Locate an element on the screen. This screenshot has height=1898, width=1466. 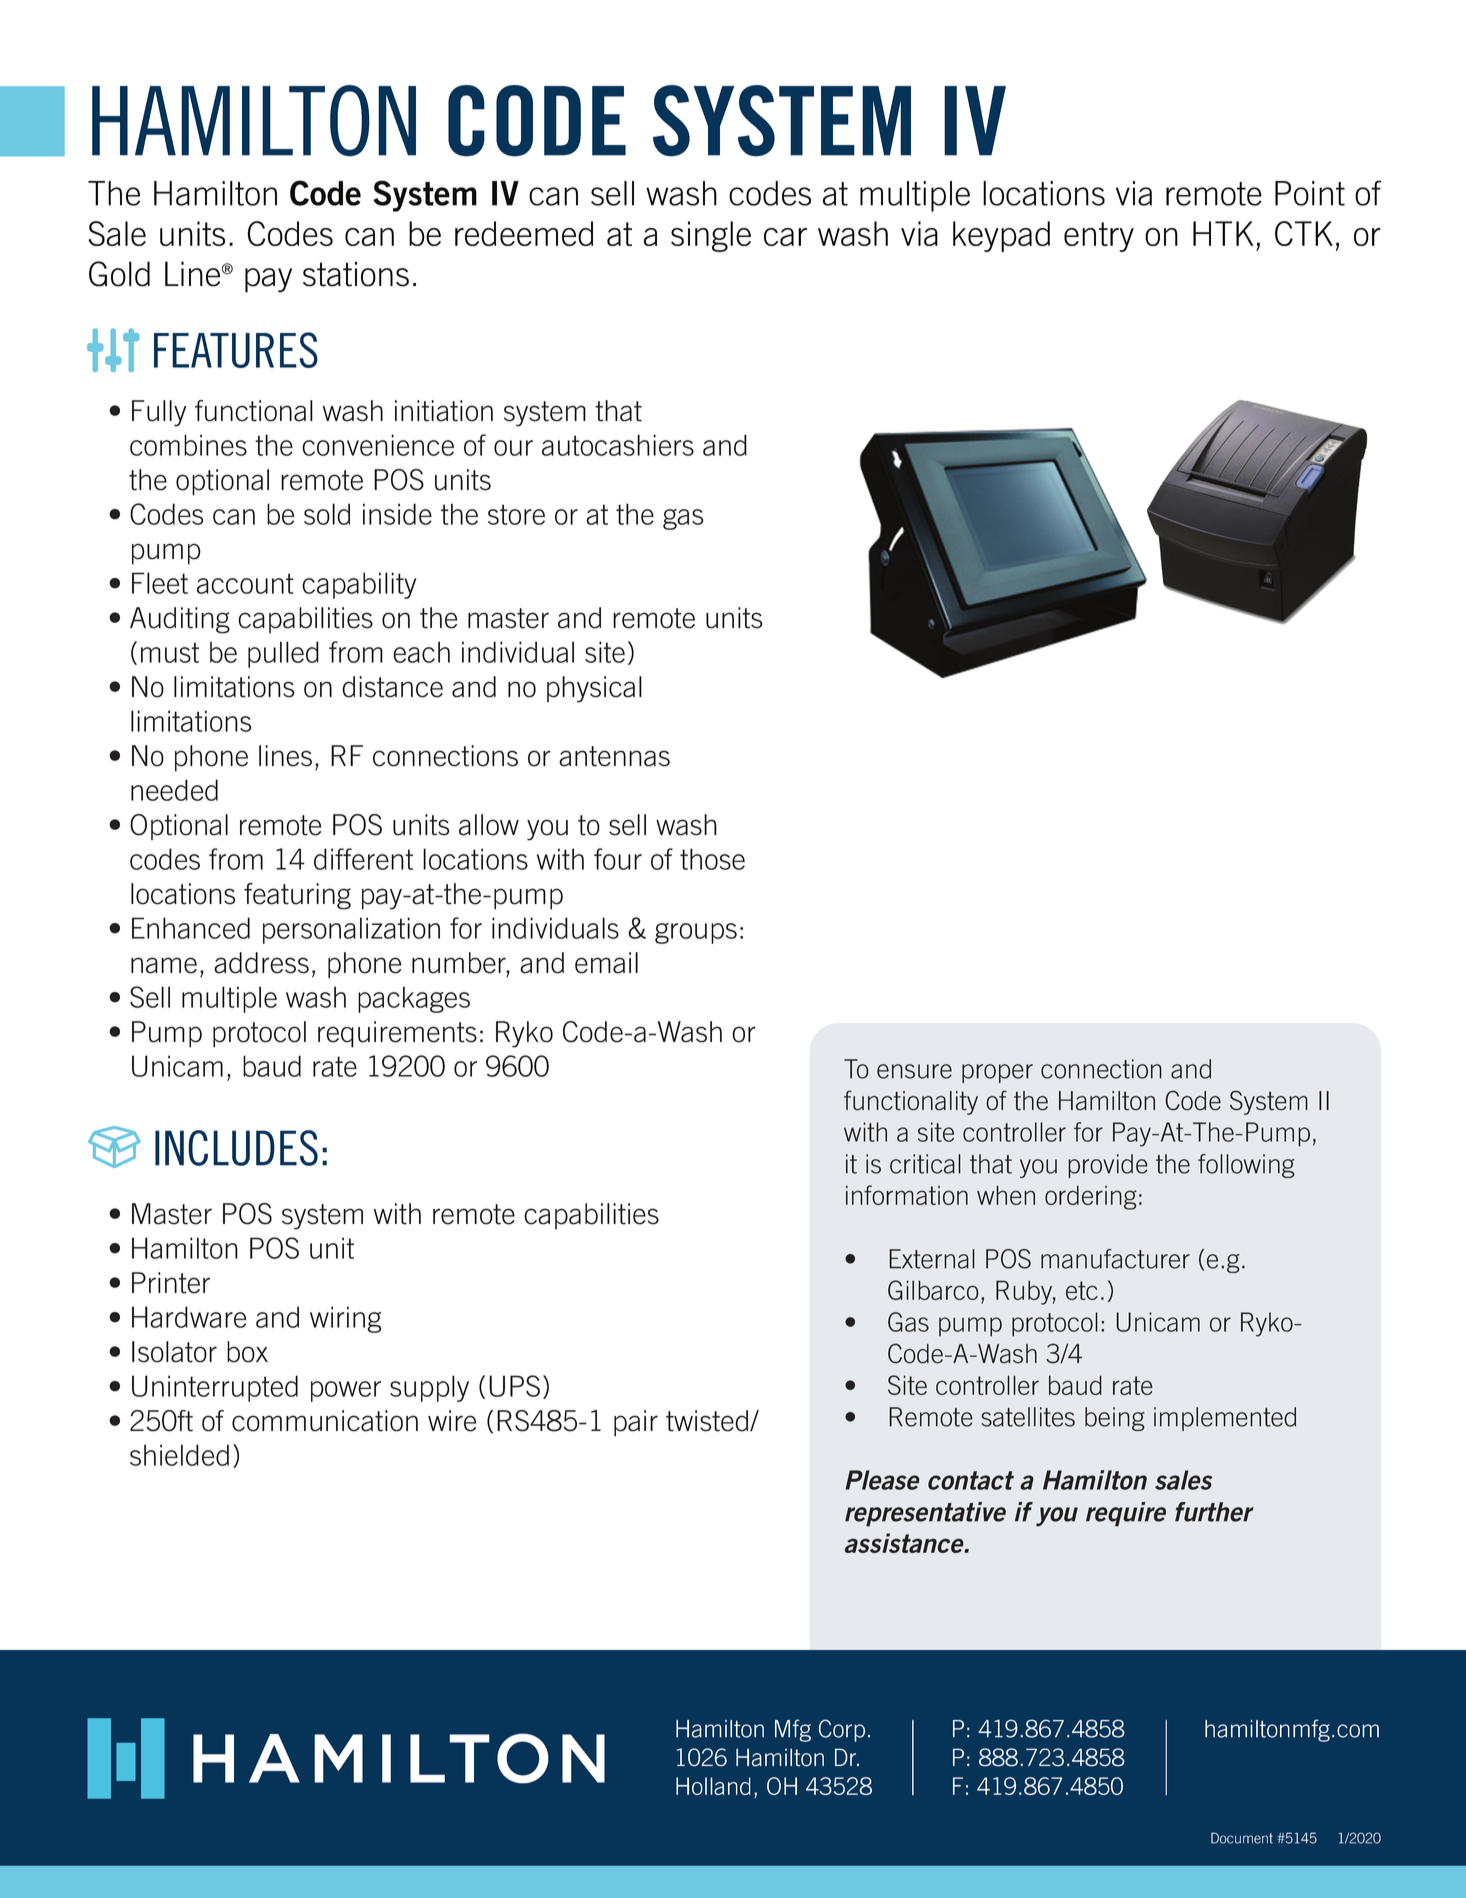
Document is located at coordinates (1242, 1838).
